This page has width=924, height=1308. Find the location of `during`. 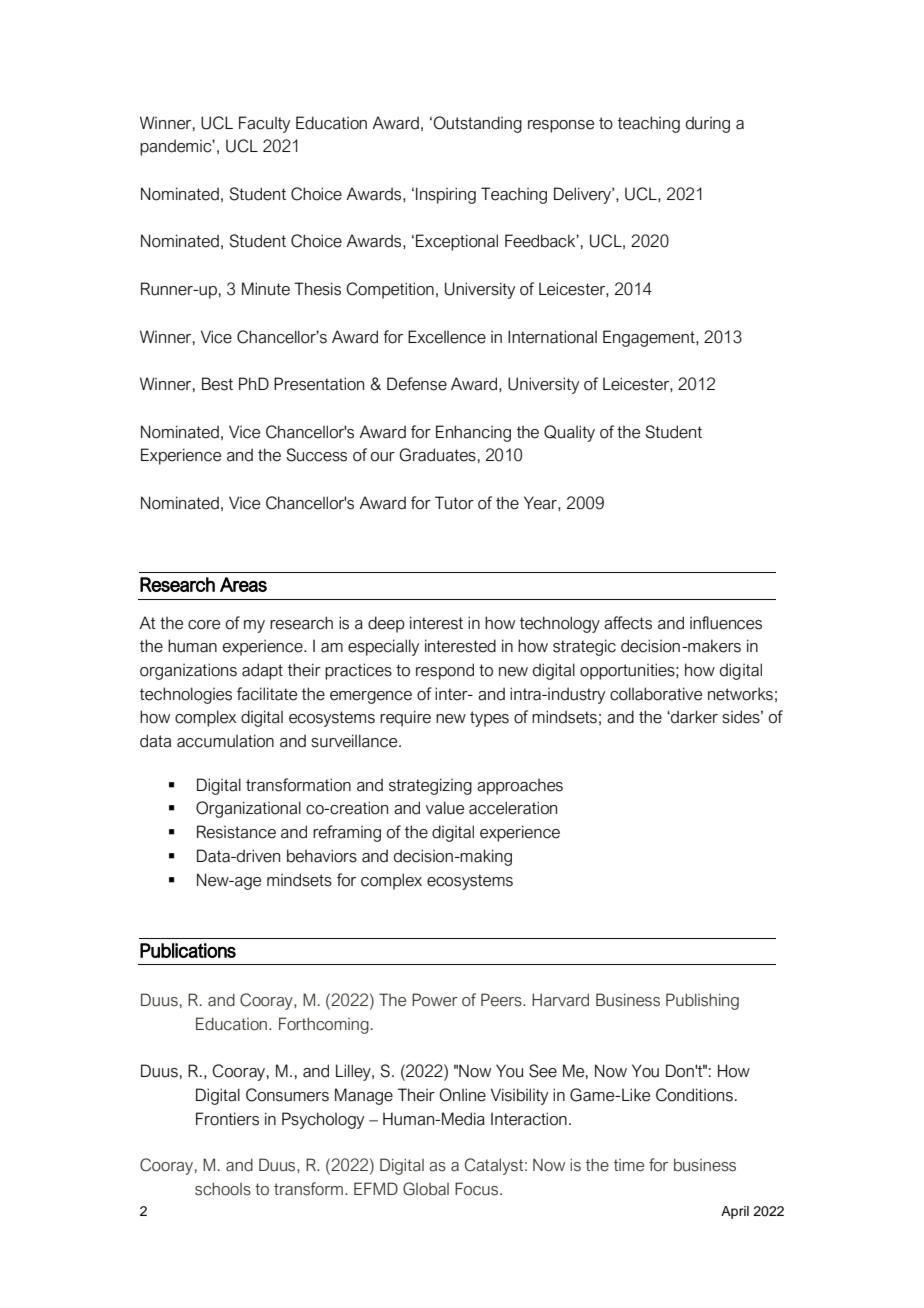

during is located at coordinates (708, 124).
